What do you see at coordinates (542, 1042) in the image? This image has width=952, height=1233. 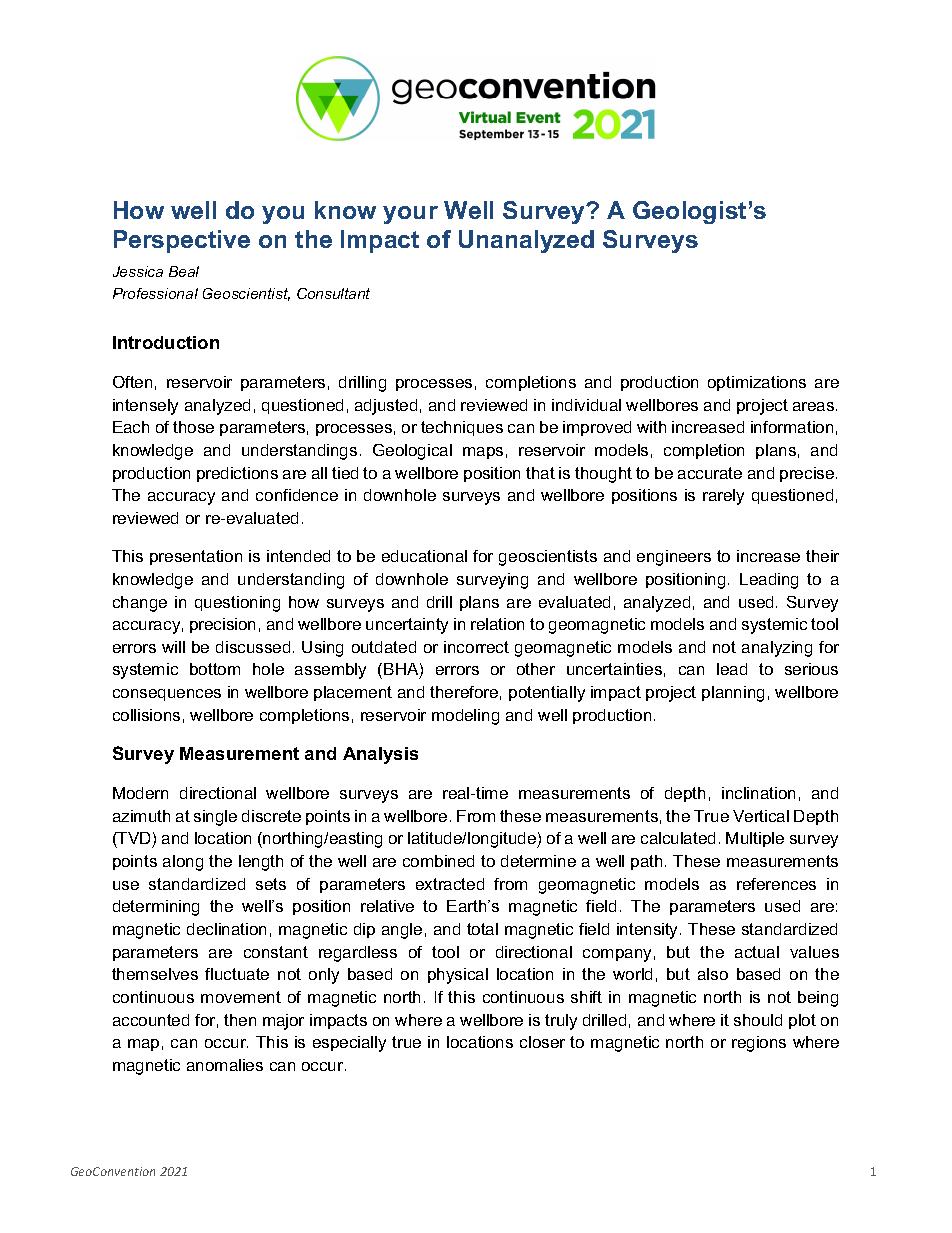 I see `closer` at bounding box center [542, 1042].
